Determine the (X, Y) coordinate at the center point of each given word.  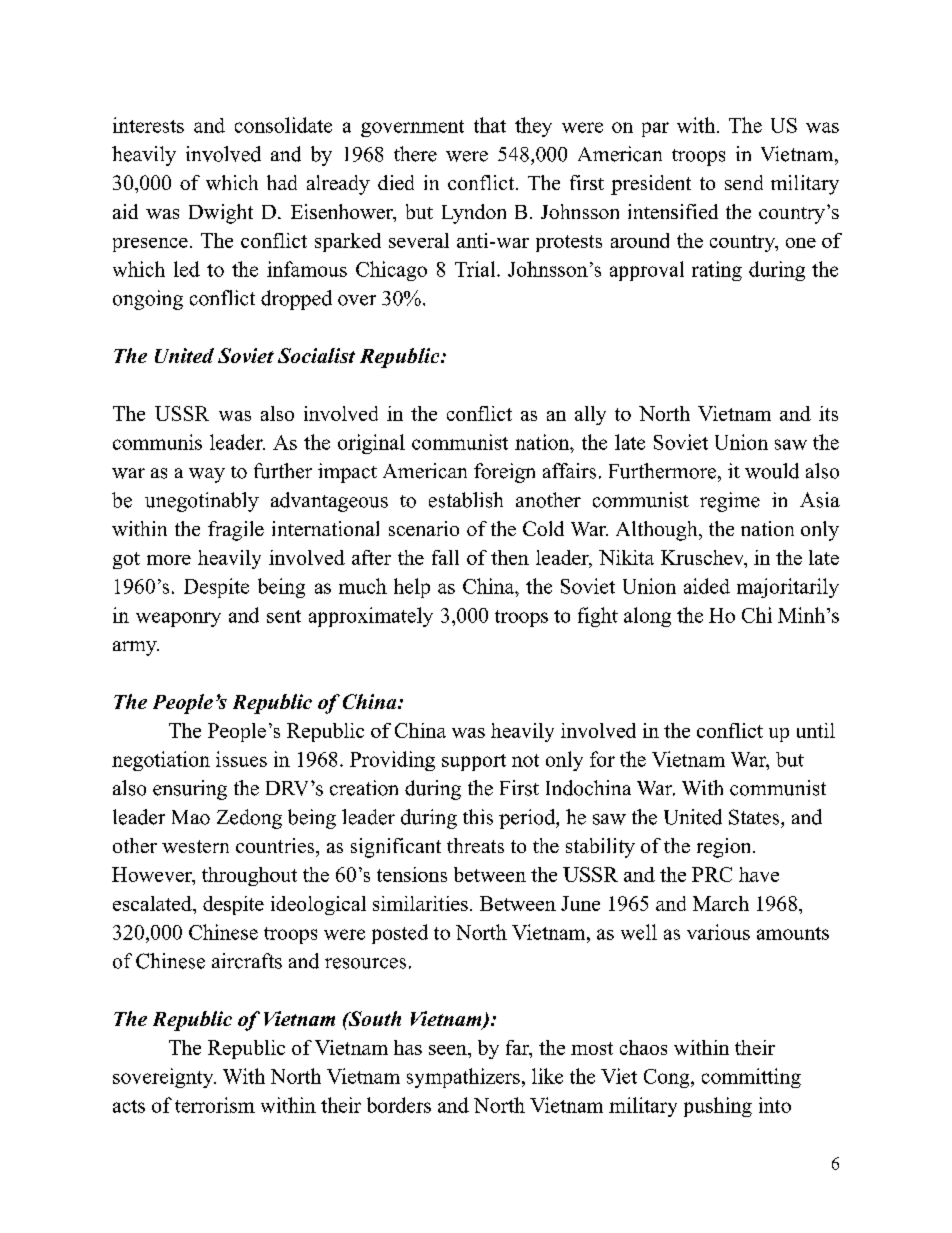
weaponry (178, 619)
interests (148, 125)
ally (590, 415)
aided (707, 586)
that (490, 125)
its (828, 413)
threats (475, 845)
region (725, 848)
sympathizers (463, 1078)
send (744, 182)
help (412, 588)
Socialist (316, 355)
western (195, 846)
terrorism (215, 1105)
